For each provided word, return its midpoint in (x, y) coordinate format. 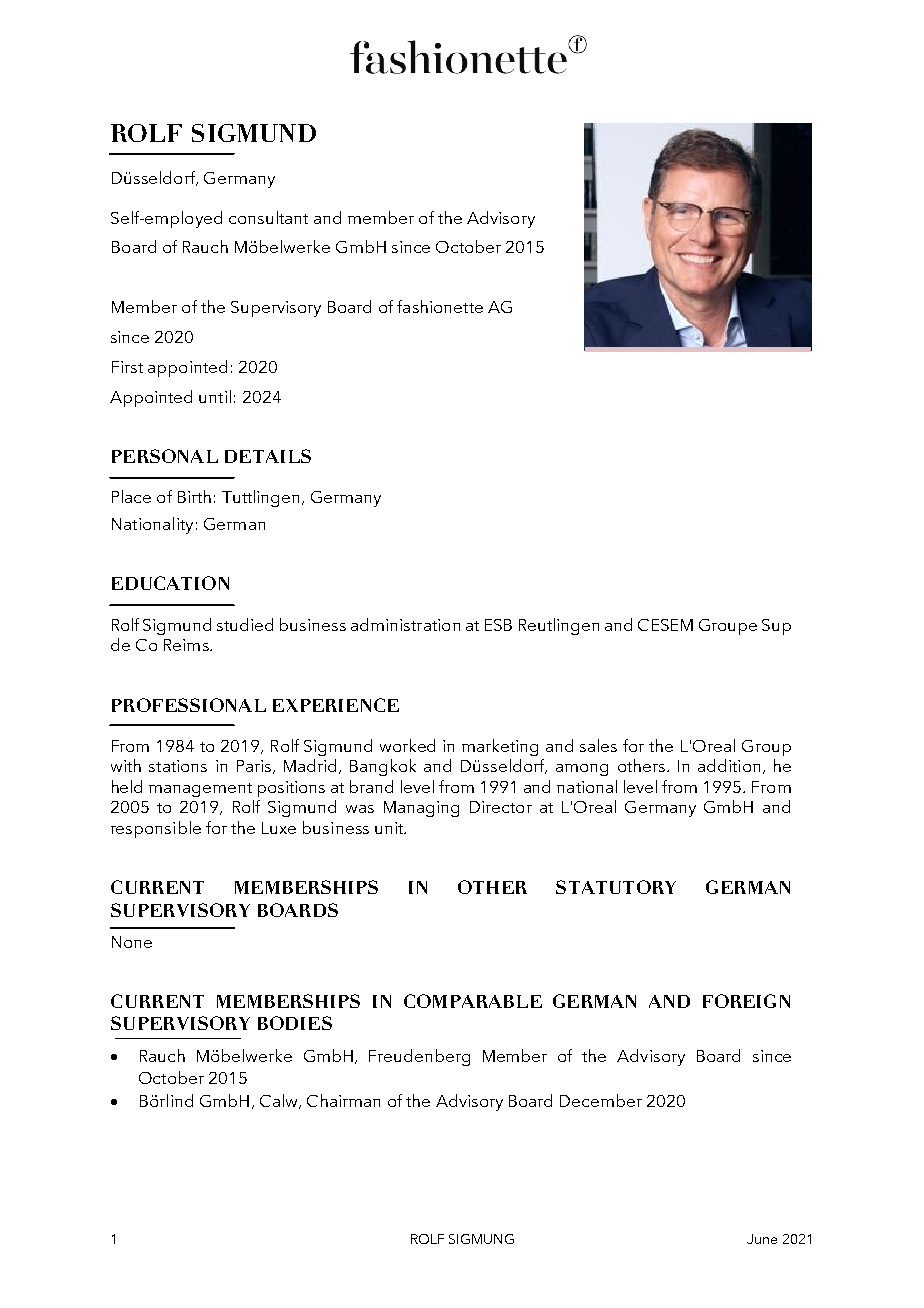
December (601, 1100)
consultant (268, 217)
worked (407, 745)
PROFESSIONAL (189, 705)
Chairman (343, 1100)
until (215, 396)
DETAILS (268, 456)
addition (729, 765)
